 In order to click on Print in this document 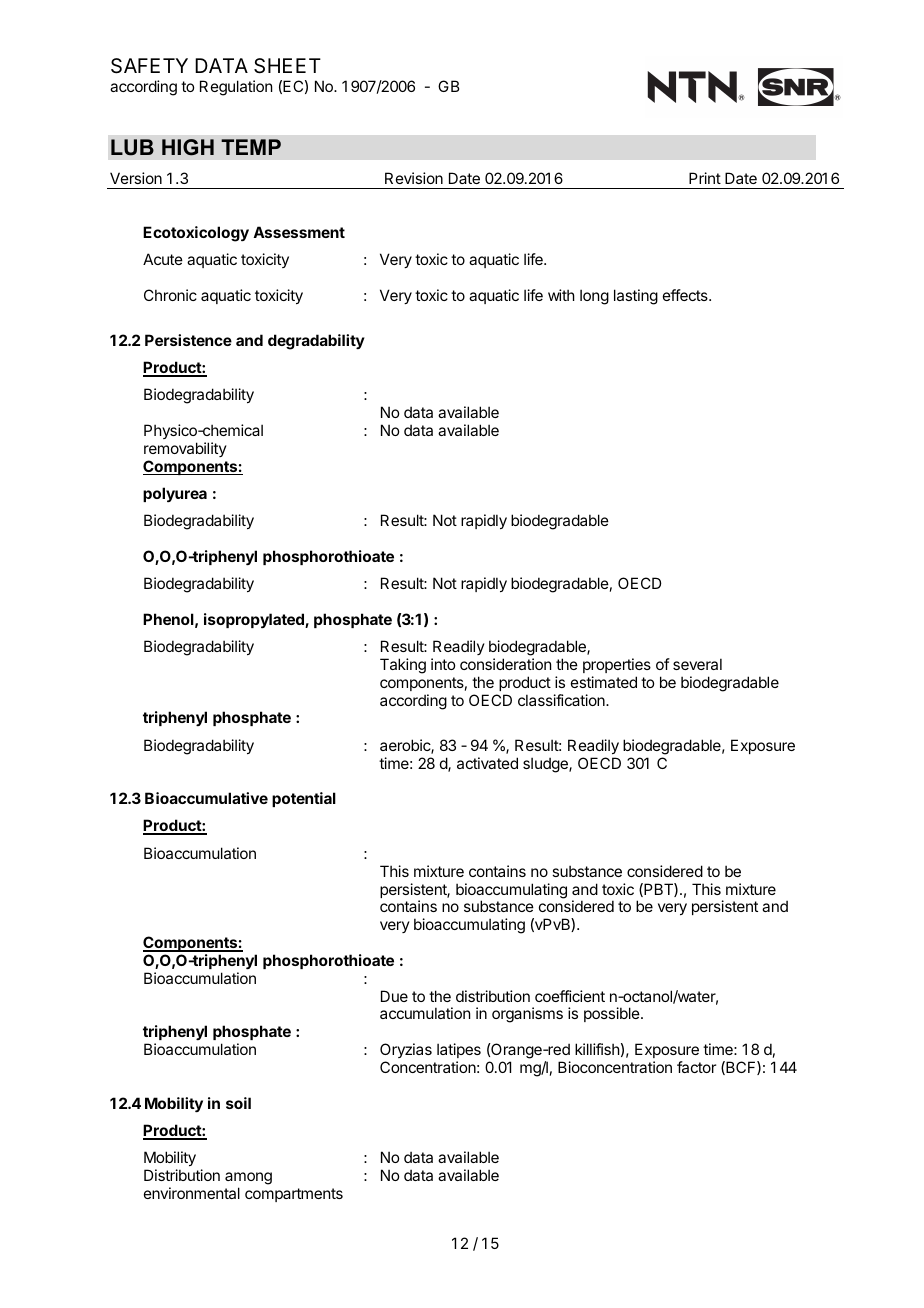, I will do `click(705, 178)`.
